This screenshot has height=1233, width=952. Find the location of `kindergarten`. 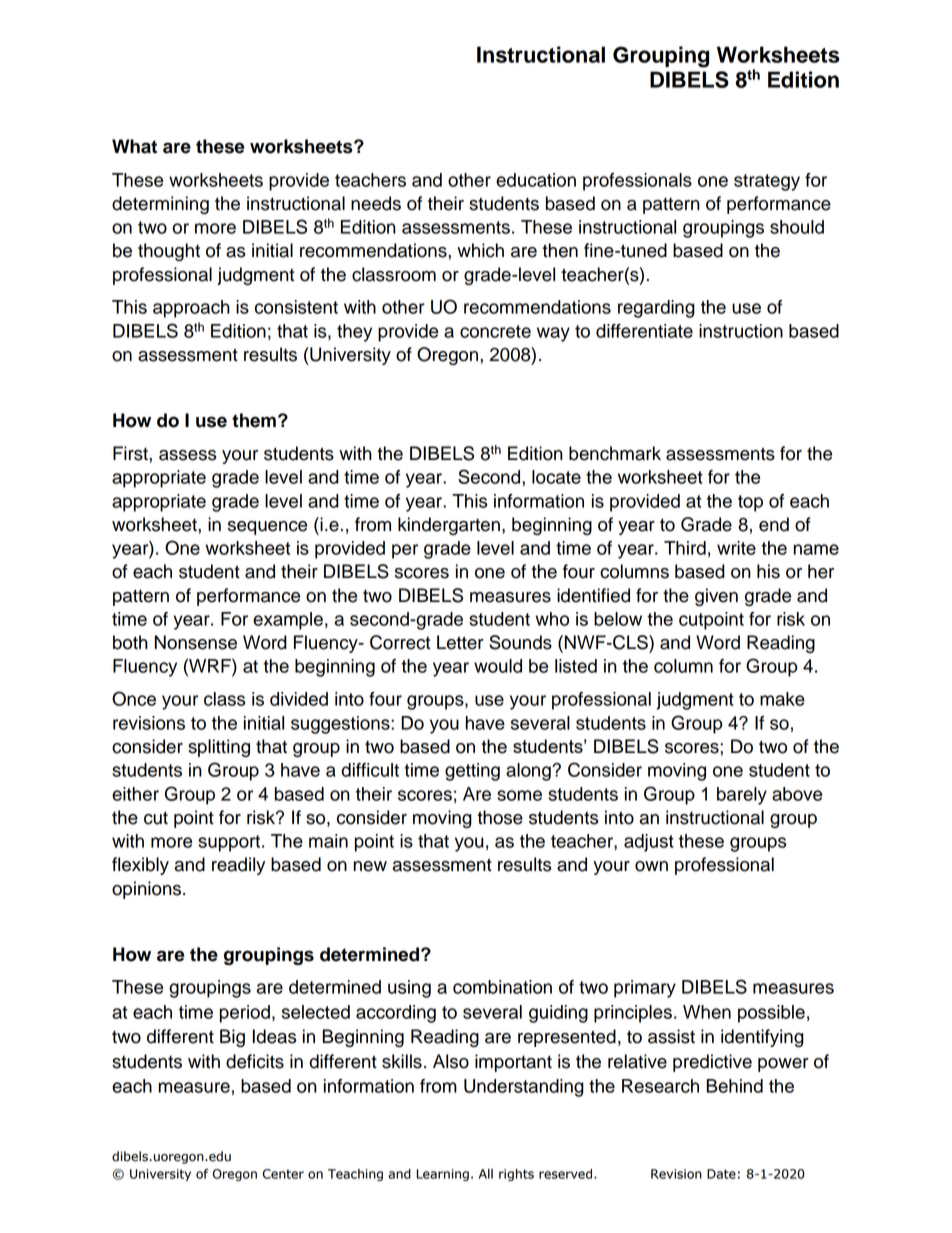

kindergarten is located at coordinates (449, 526).
